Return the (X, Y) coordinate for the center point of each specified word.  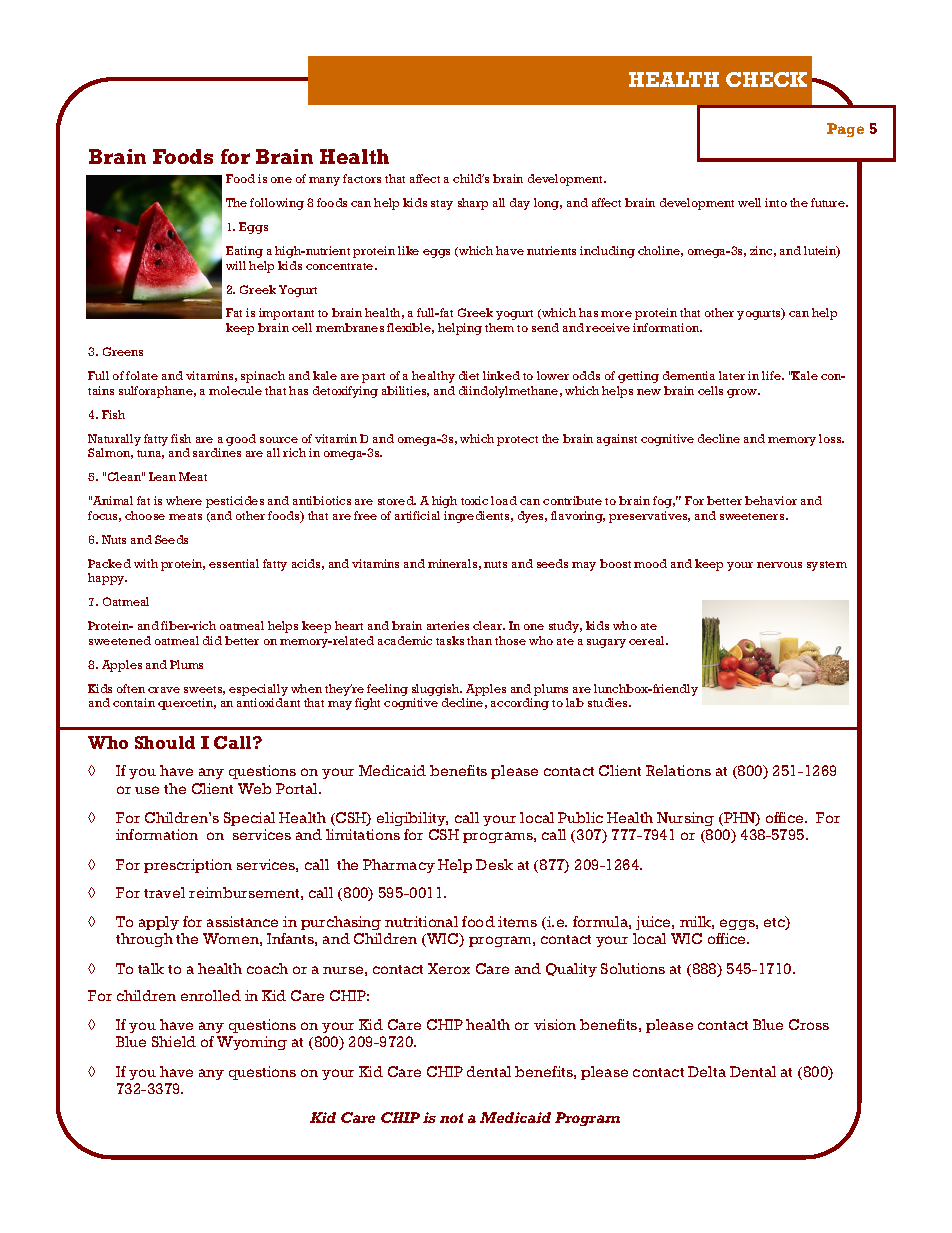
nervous (779, 565)
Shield (174, 1041)
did (212, 640)
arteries (448, 625)
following (277, 204)
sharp (473, 204)
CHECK (766, 79)
